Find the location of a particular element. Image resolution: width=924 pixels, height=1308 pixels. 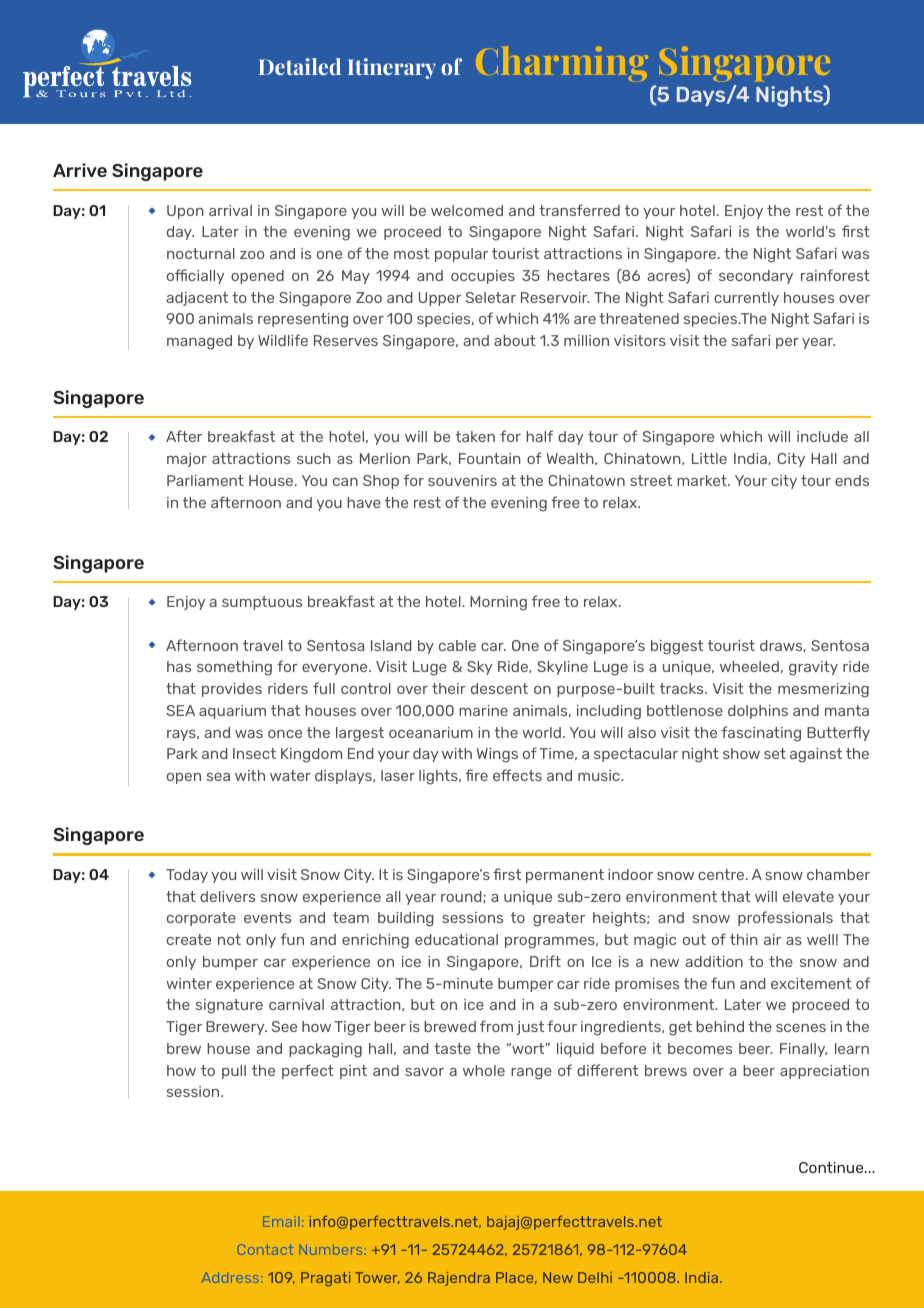

Tower is located at coordinates (377, 1278).
